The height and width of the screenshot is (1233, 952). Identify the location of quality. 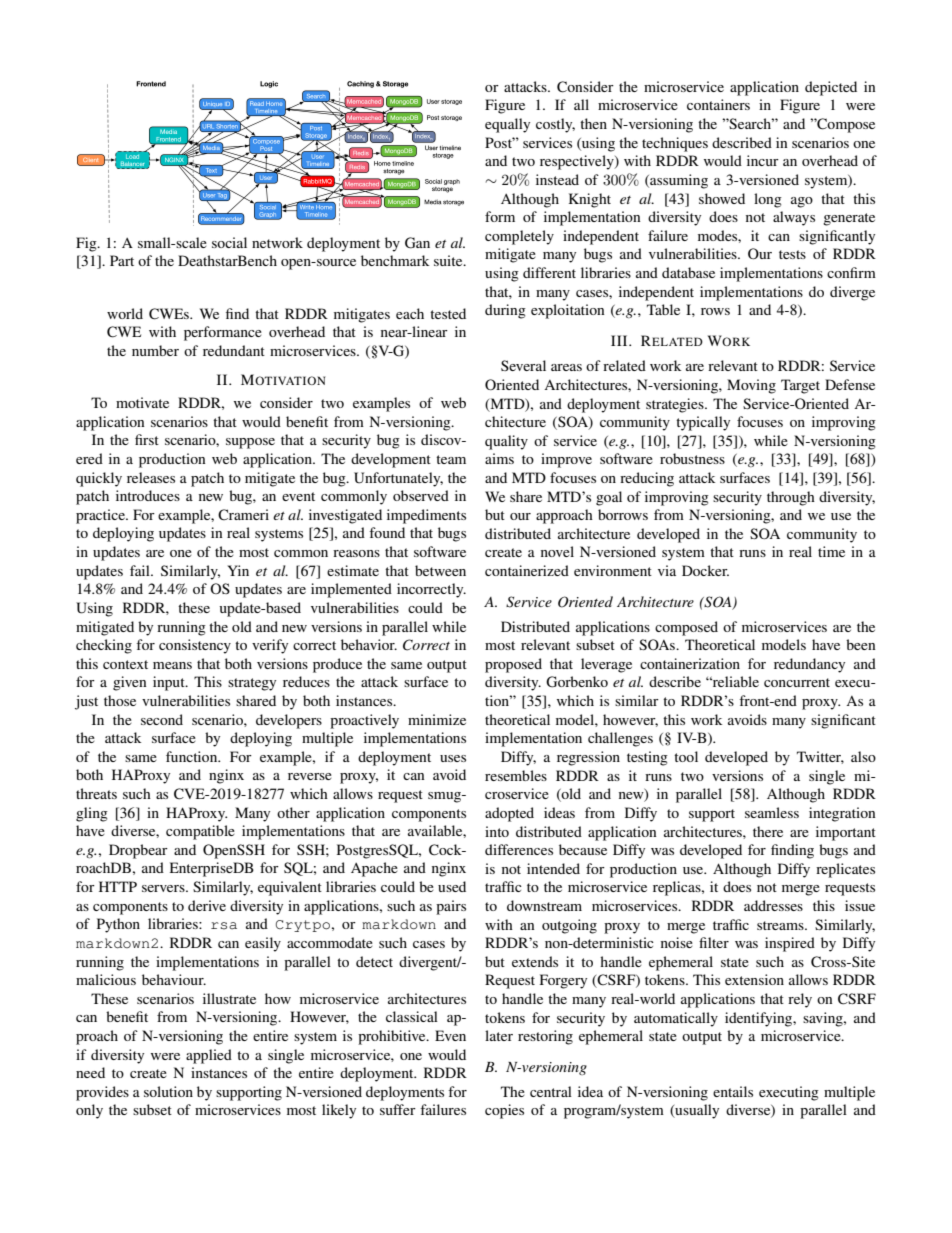
(506, 442).
